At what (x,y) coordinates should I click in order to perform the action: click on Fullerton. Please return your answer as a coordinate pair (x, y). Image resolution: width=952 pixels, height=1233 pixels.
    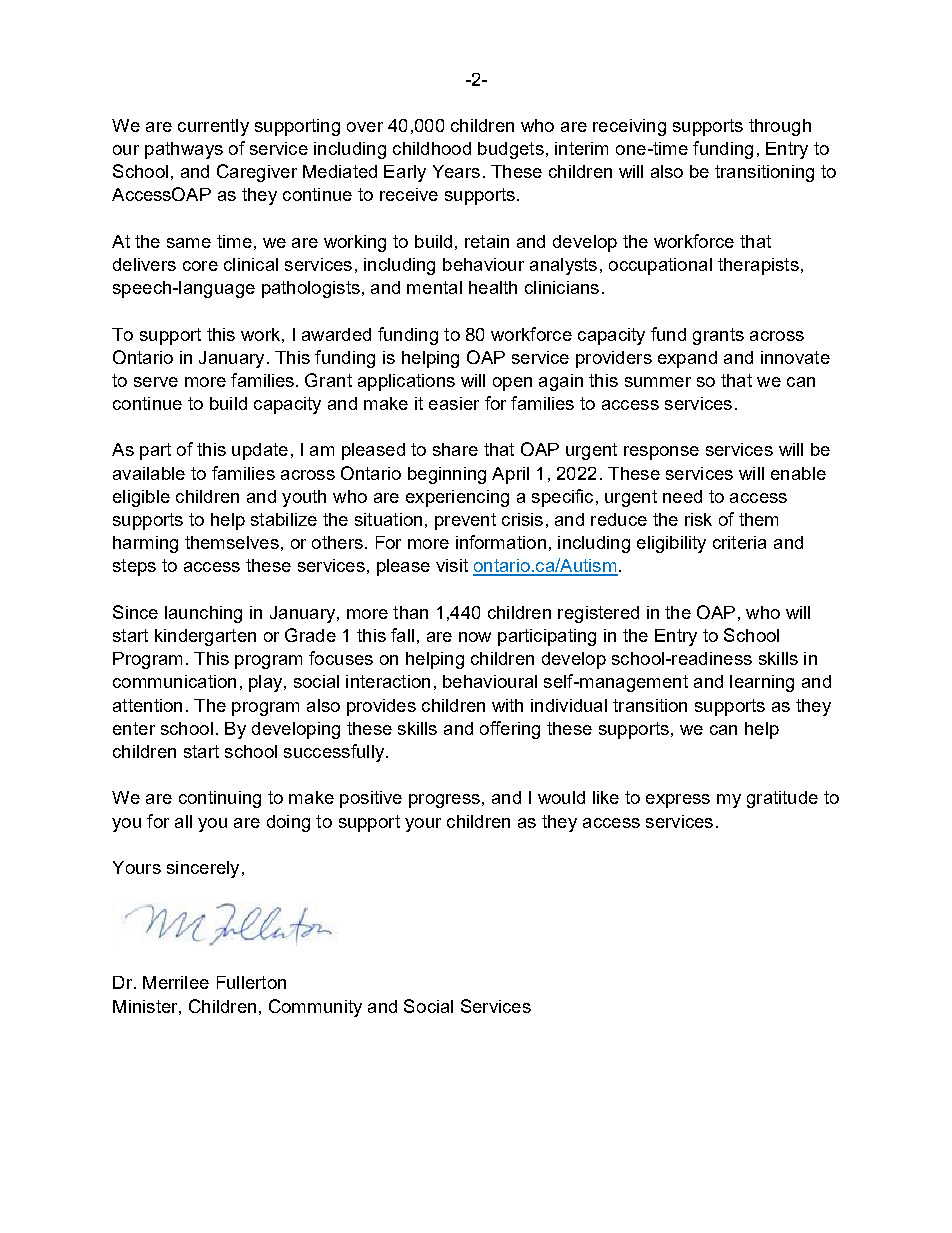
    Looking at the image, I should click on (251, 982).
